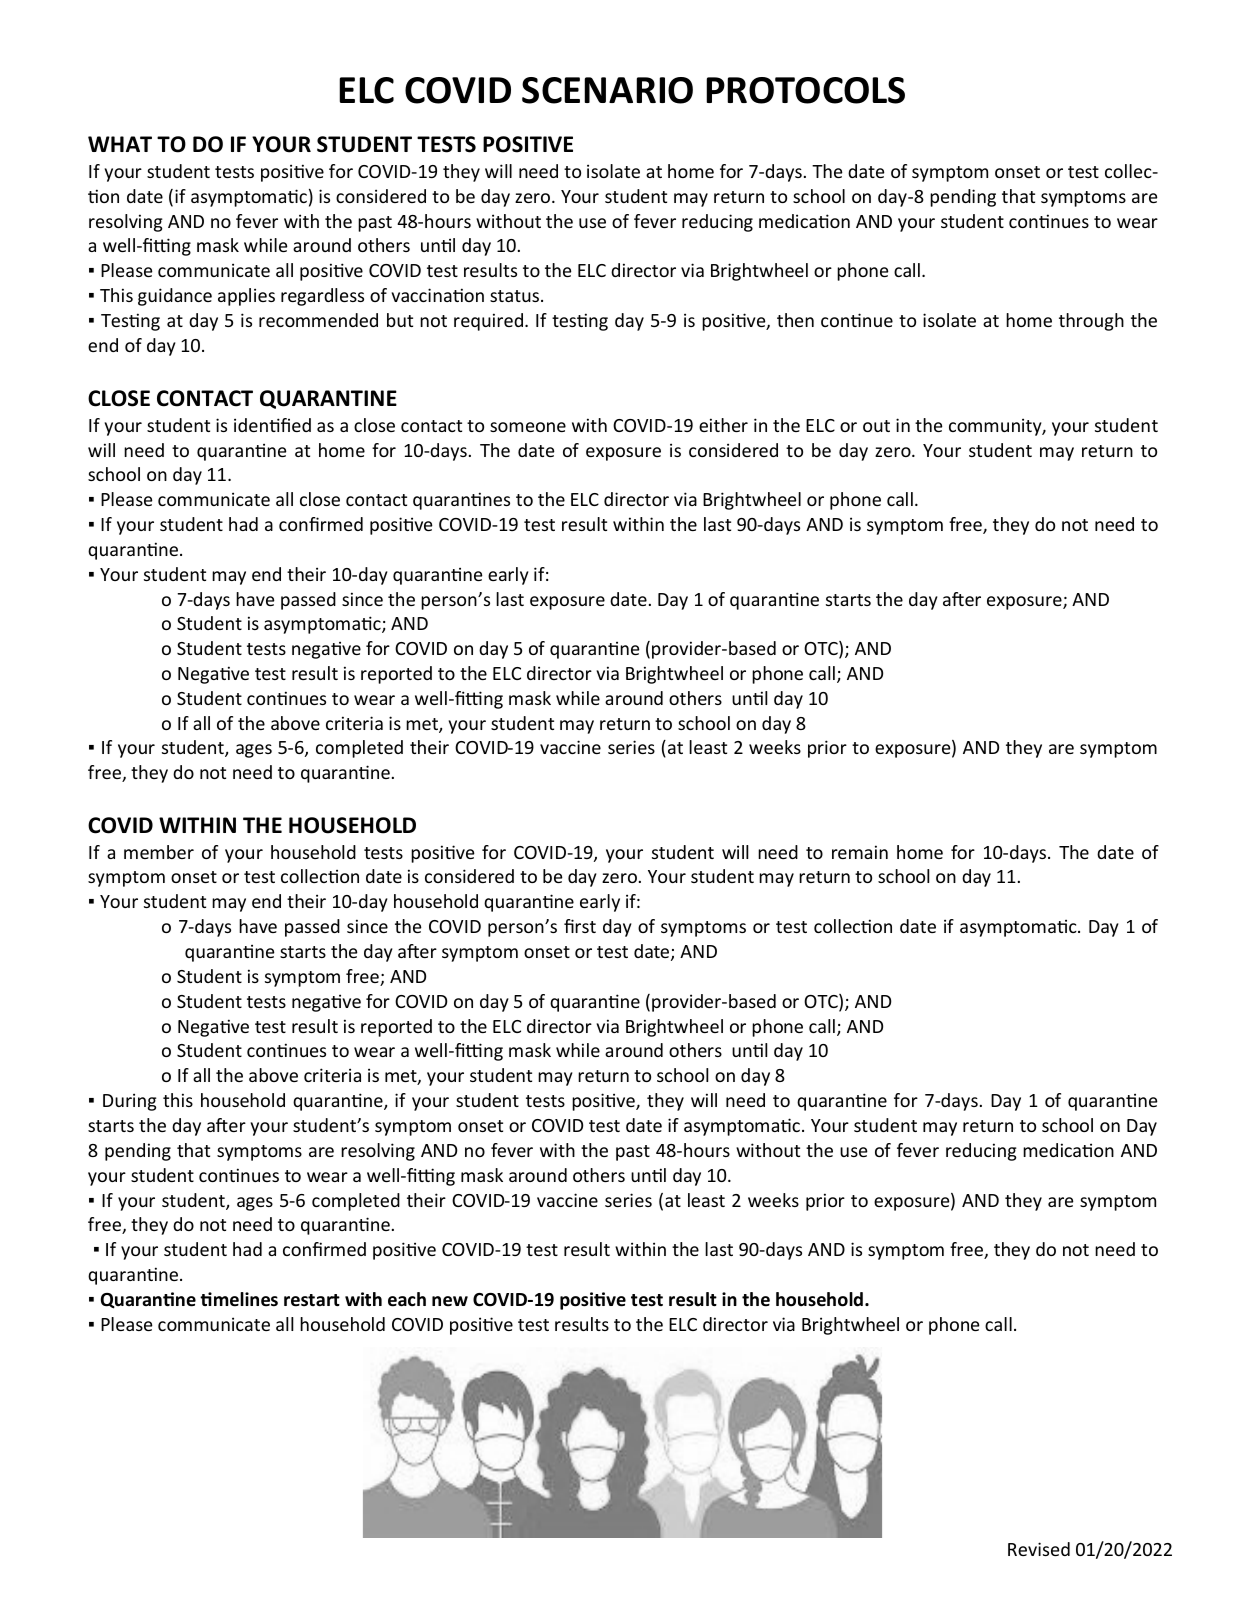 The image size is (1245, 1611). I want to click on timelines, so click(239, 1299).
